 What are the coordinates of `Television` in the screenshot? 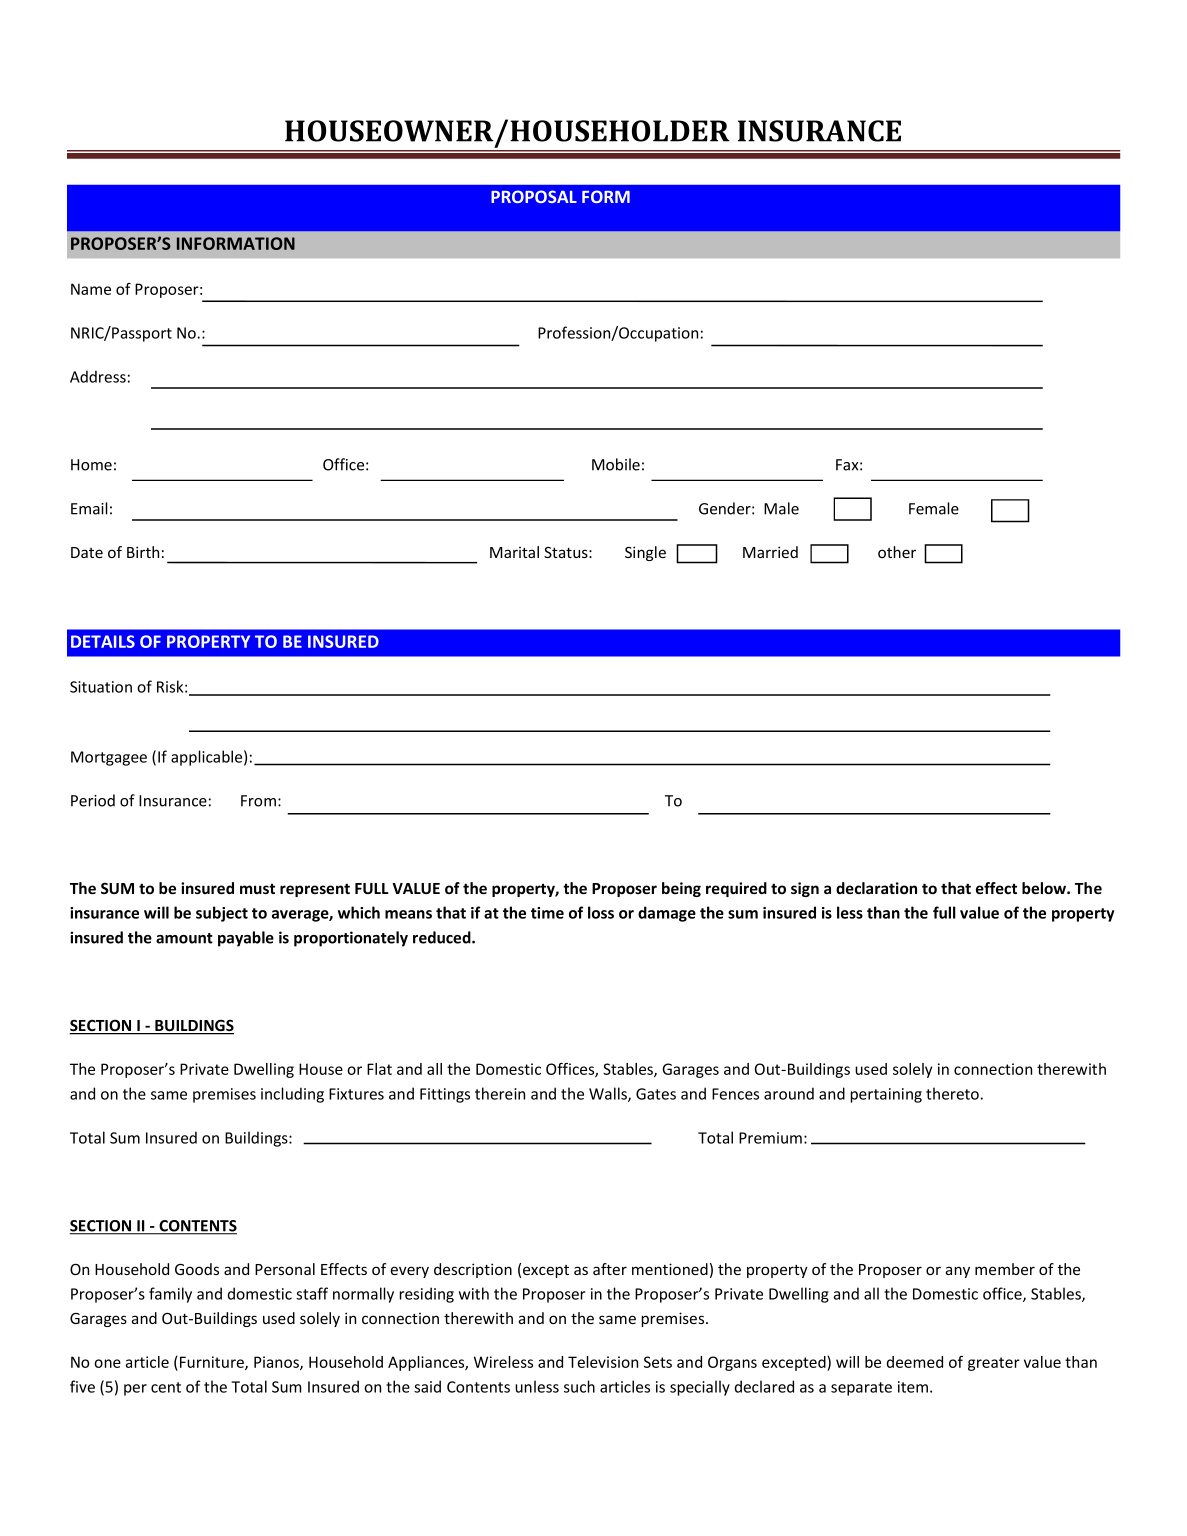 It's located at (603, 1362).
